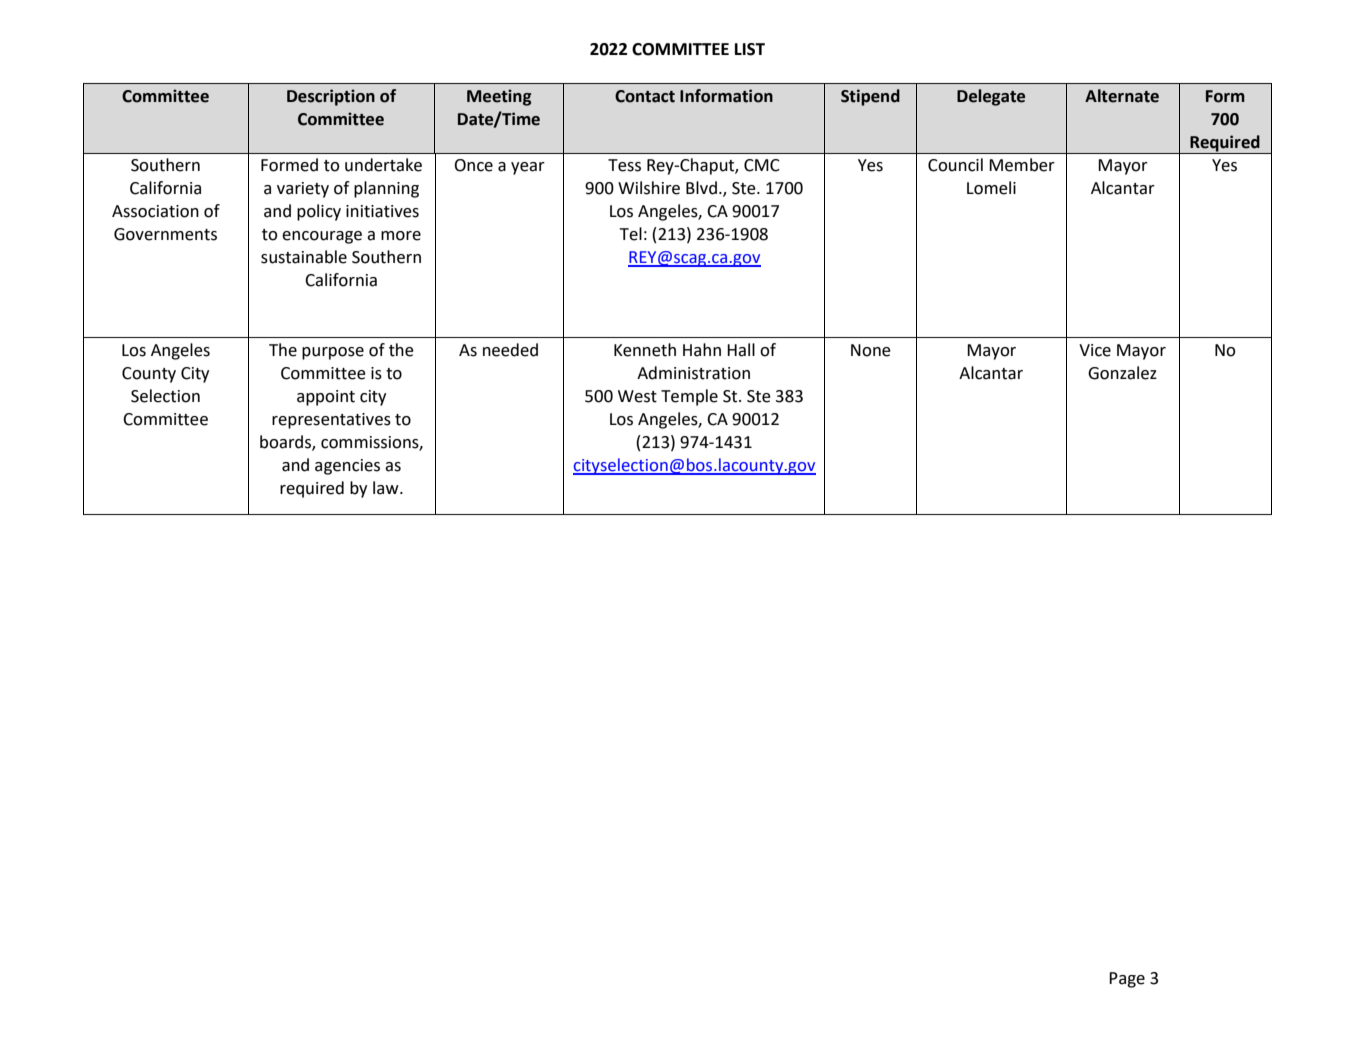 The width and height of the screenshot is (1355, 1047). Describe the element at coordinates (331, 421) in the screenshot. I see `representatives` at that location.
